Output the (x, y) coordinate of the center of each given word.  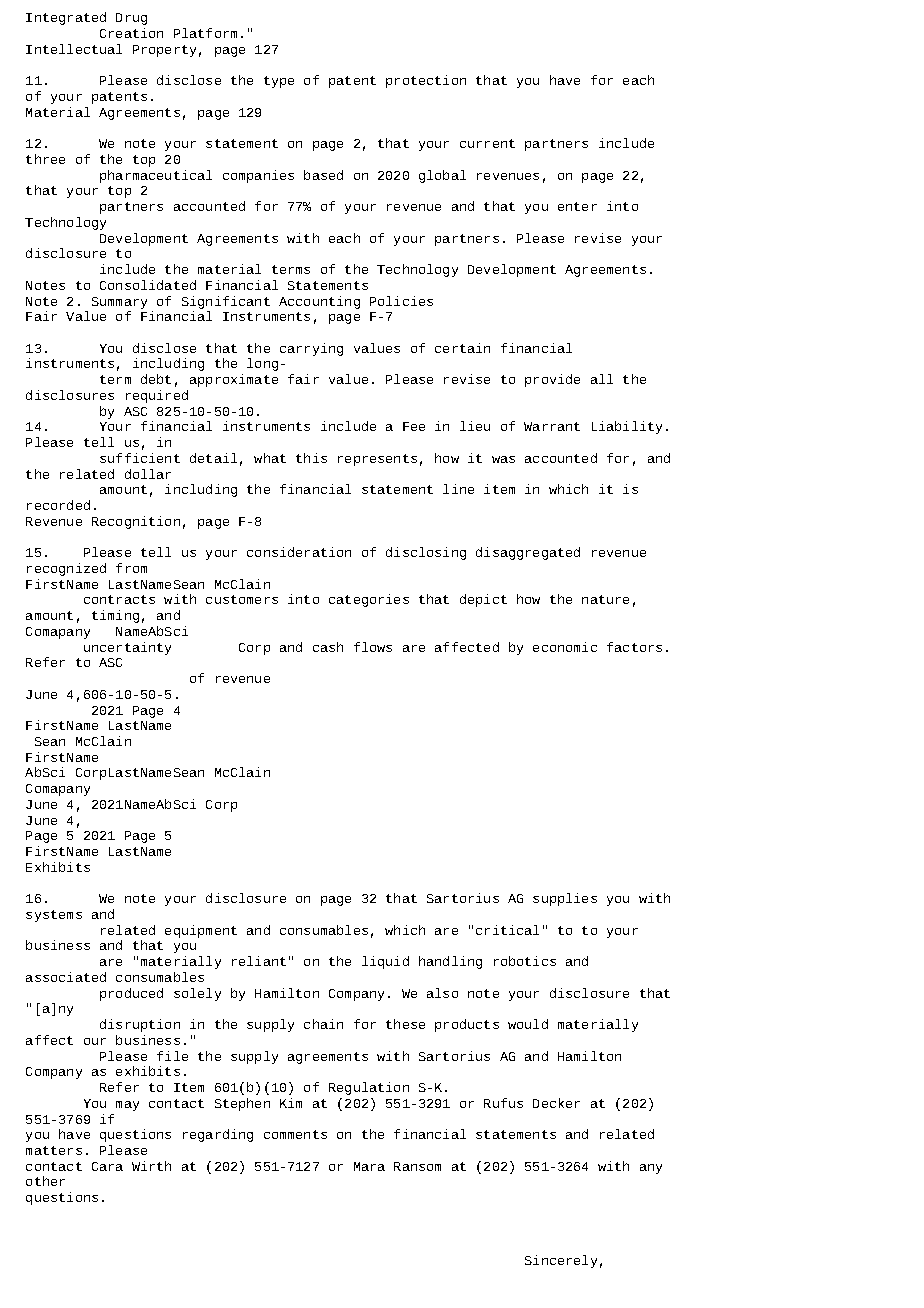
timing (115, 616)
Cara (107, 1166)
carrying (311, 349)
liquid (385, 962)
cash (328, 647)
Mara (369, 1166)
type (279, 82)
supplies (565, 899)
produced (131, 994)
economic (565, 647)
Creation (131, 33)
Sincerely (561, 1261)
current (487, 143)
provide (552, 380)
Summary (119, 303)
